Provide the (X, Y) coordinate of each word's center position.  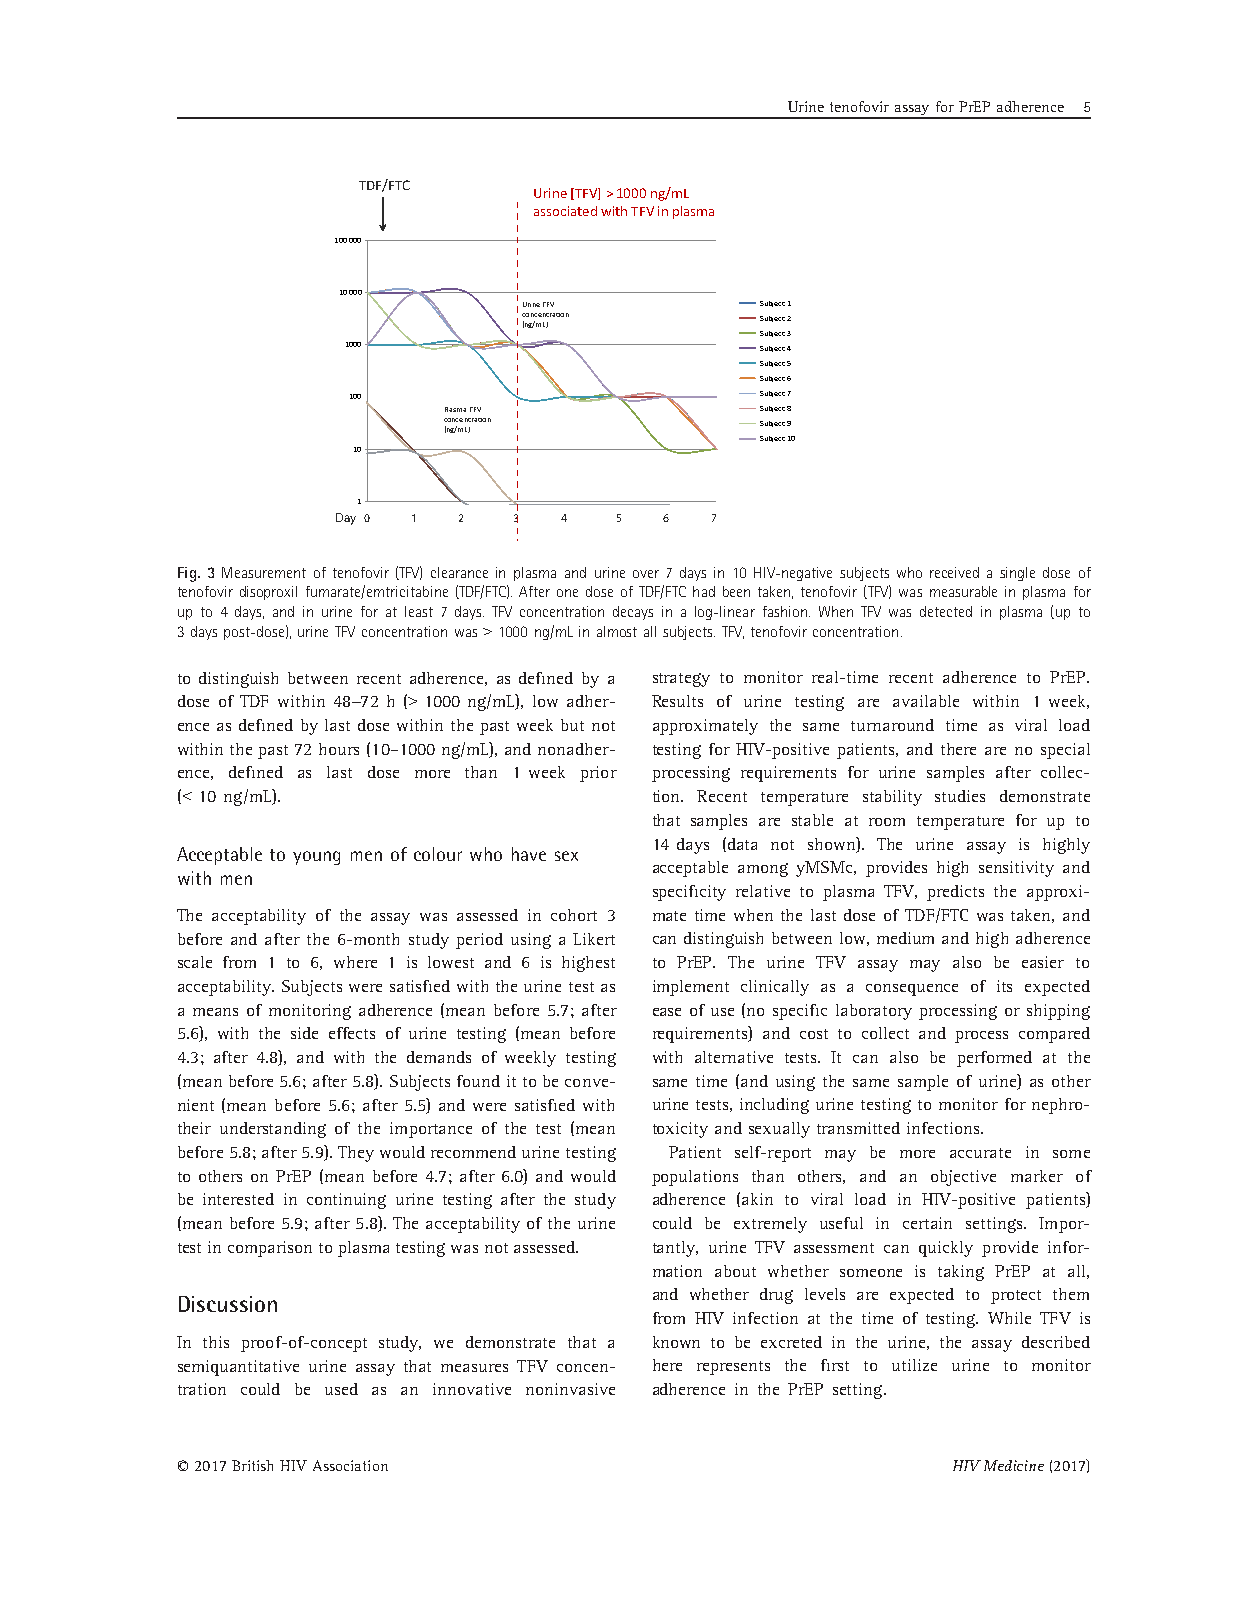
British (252, 1465)
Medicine (1014, 1465)
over (646, 574)
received (954, 572)
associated (565, 211)
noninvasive (570, 1389)
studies (960, 796)
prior (598, 774)
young (316, 858)
